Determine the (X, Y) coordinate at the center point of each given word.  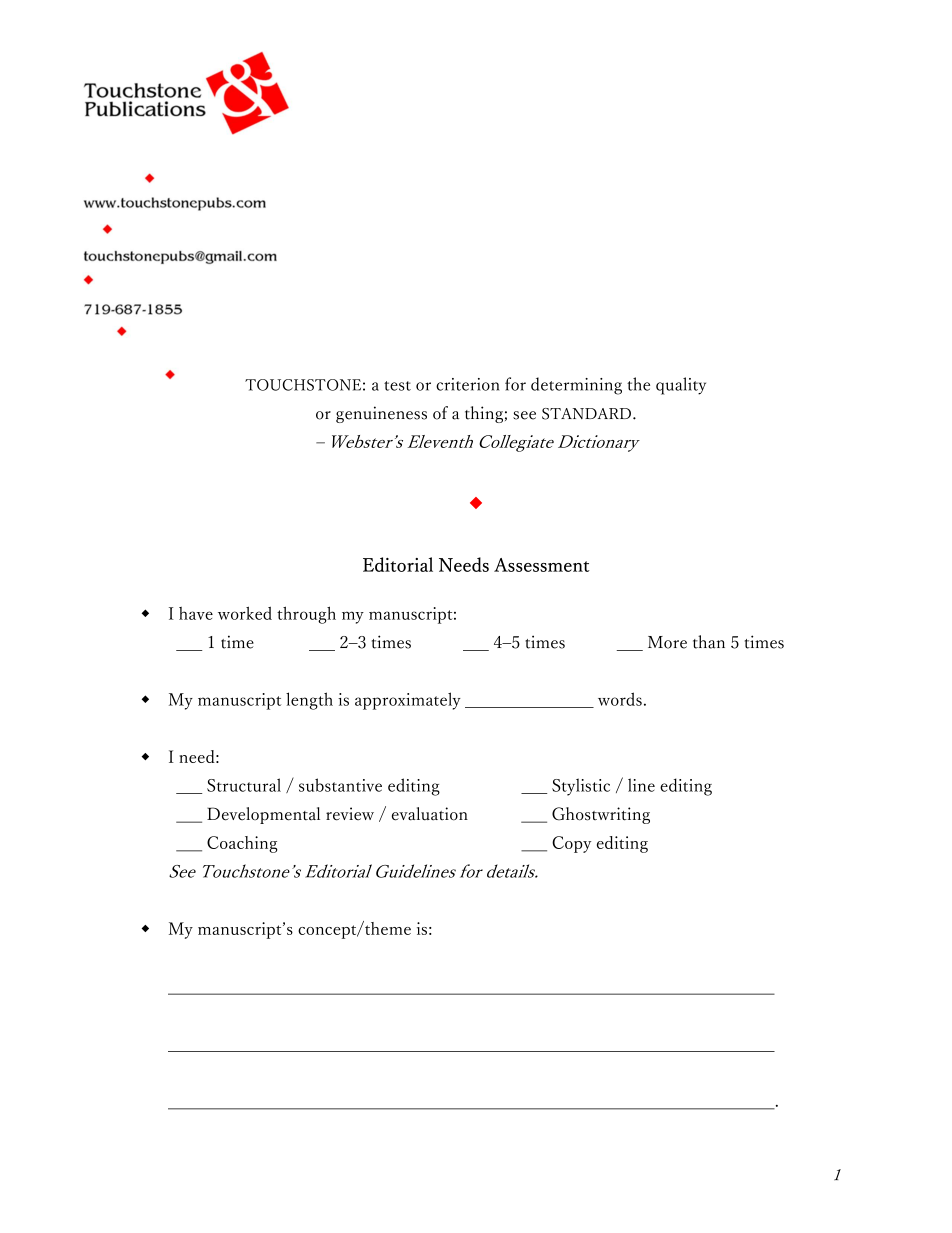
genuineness (381, 414)
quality (681, 386)
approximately (408, 701)
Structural (244, 785)
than (709, 642)
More (667, 642)
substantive (340, 785)
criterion (467, 384)
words (620, 699)
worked (245, 613)
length (309, 701)
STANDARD (586, 414)
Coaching (242, 844)
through (306, 615)
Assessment (542, 565)
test (397, 386)
